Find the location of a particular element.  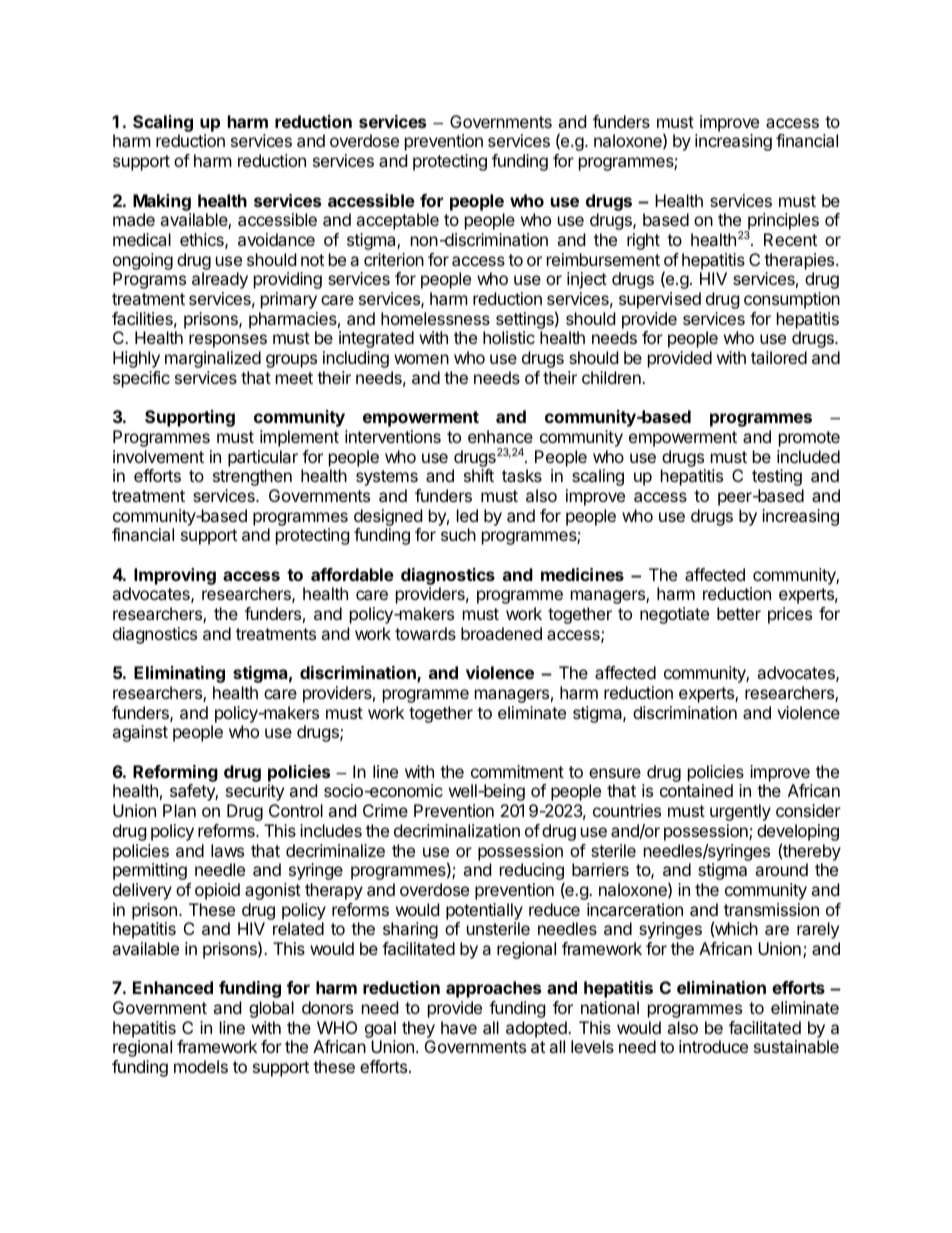

avoidance is located at coordinates (276, 239).
